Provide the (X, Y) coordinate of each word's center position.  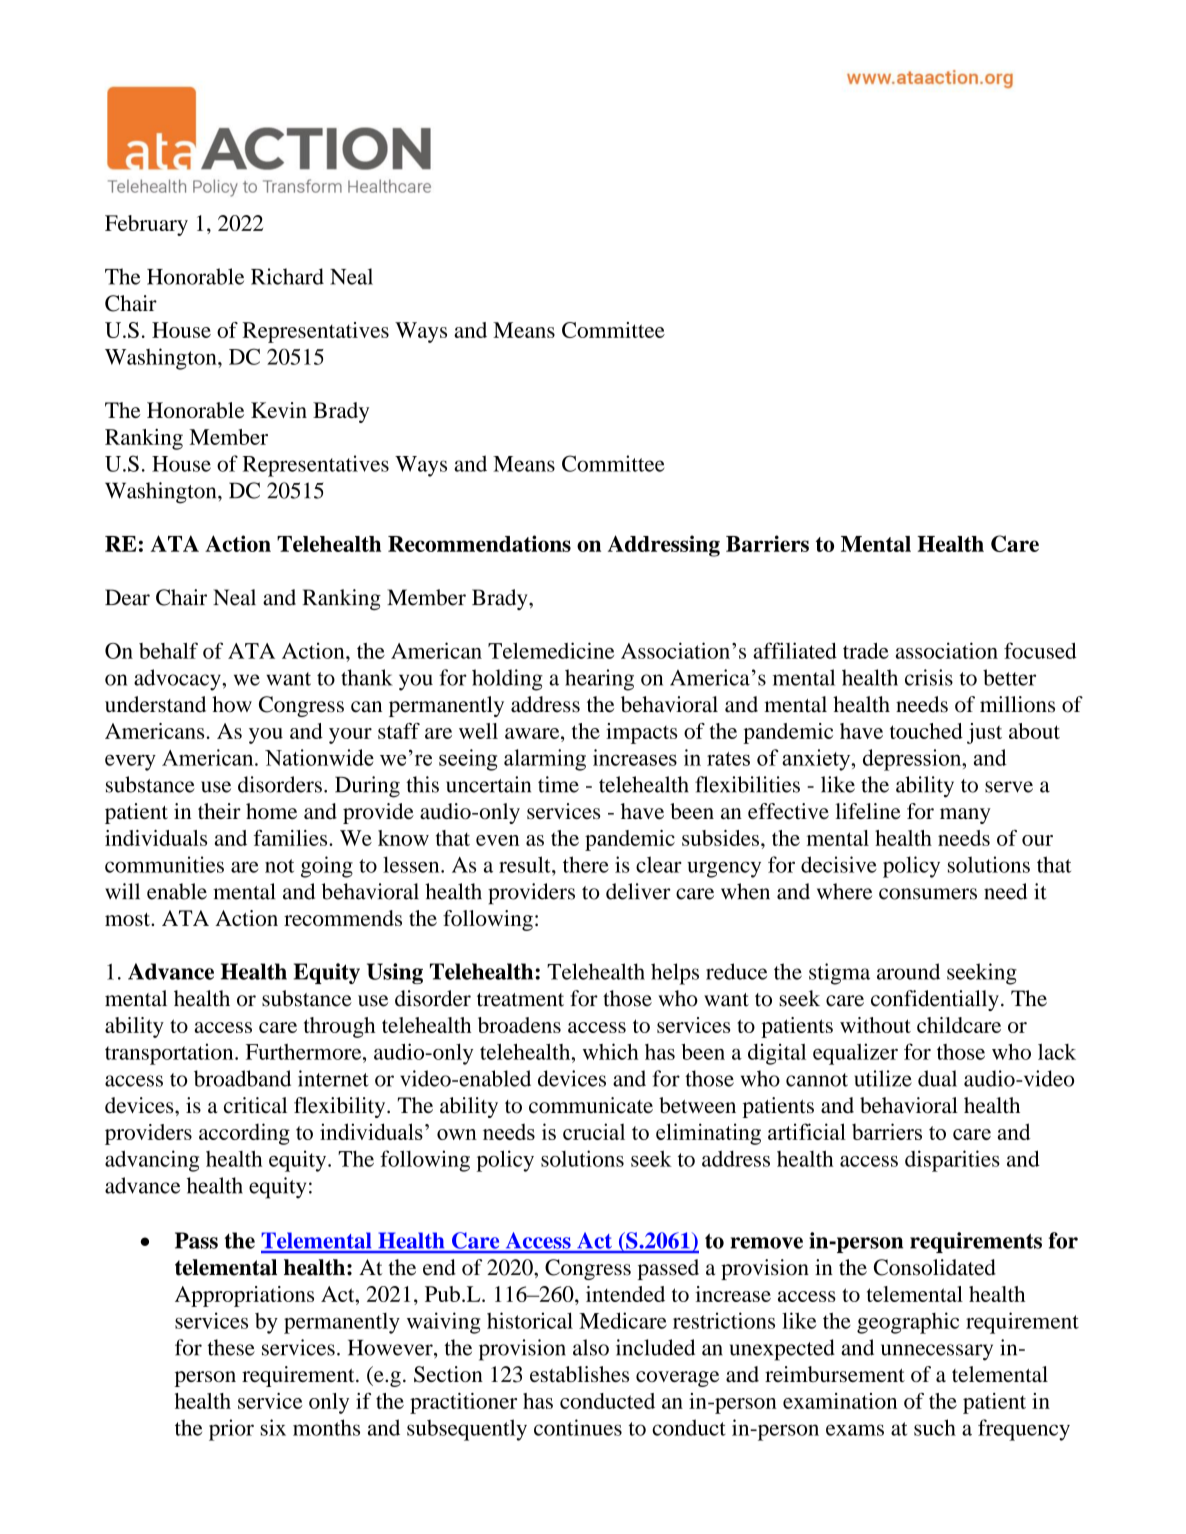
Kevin (279, 410)
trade (866, 651)
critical (255, 1105)
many (965, 816)
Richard (287, 276)
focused (1040, 650)
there (586, 864)
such (935, 1427)
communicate (591, 1105)
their (219, 811)
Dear (127, 597)
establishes (579, 1374)
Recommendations (479, 543)
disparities (952, 1161)
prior (231, 1430)
